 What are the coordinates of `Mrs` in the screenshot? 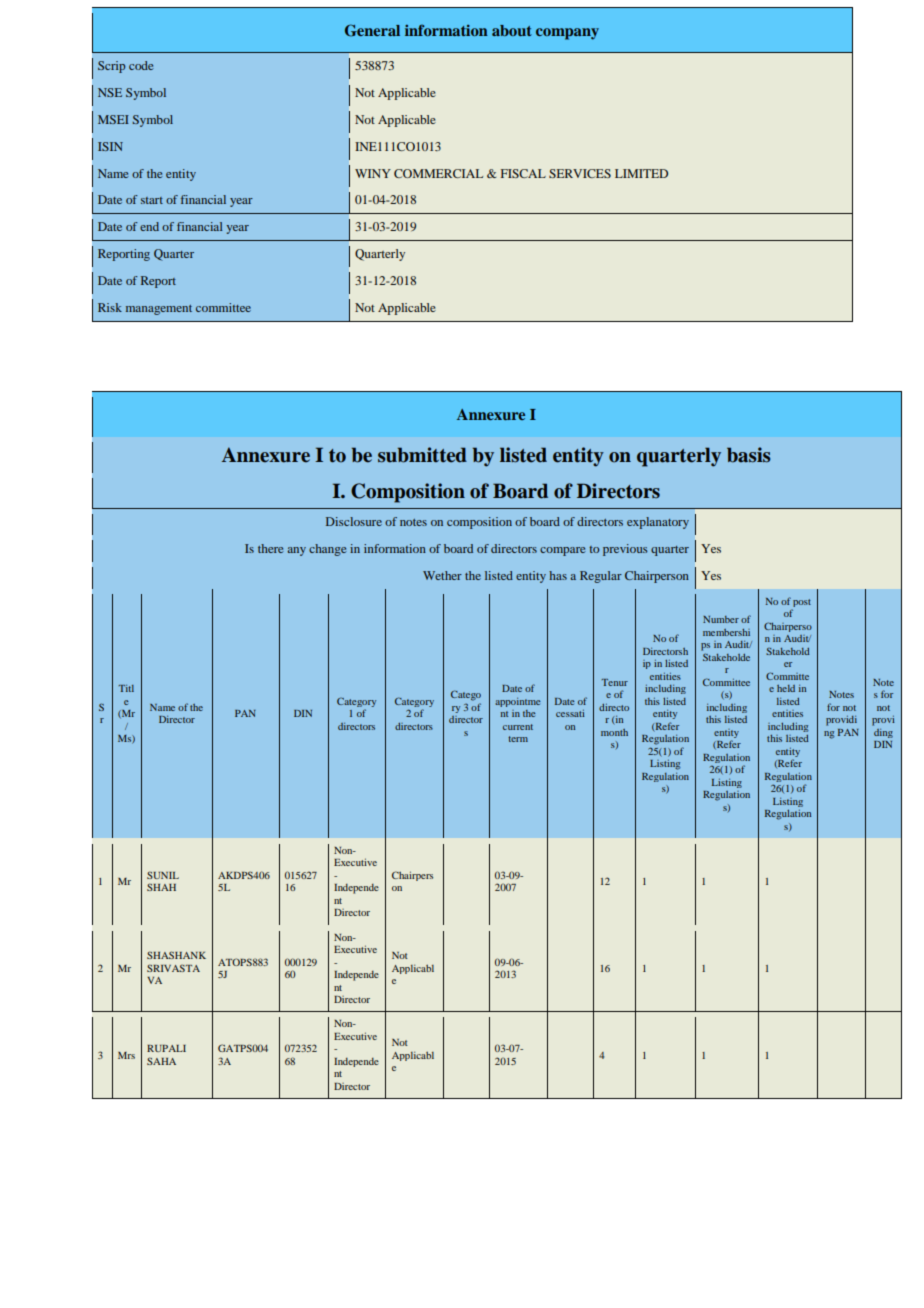 It's located at (126, 1055).
